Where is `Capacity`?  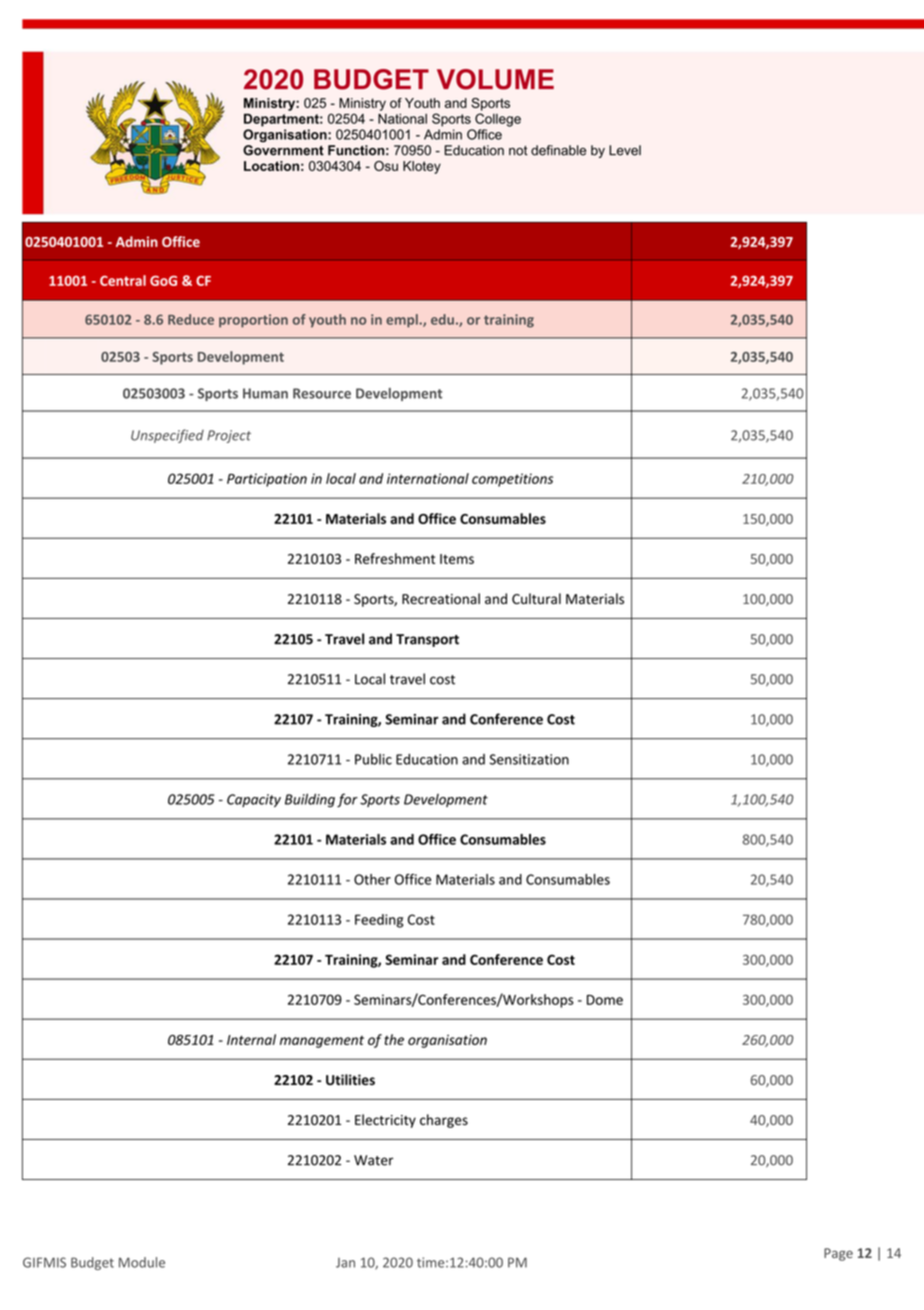
Capacity is located at coordinates (254, 800).
